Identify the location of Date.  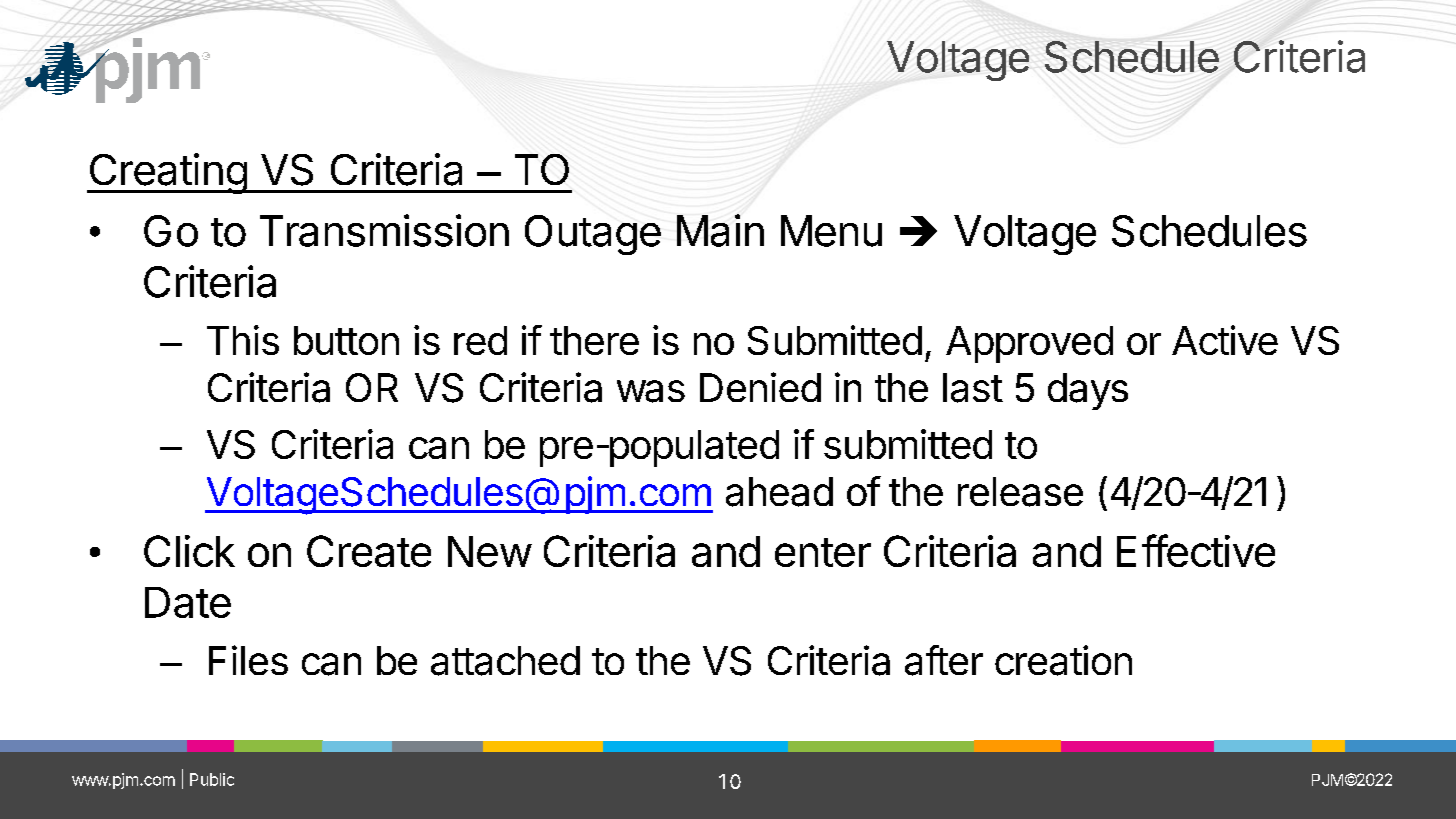
(188, 602).
